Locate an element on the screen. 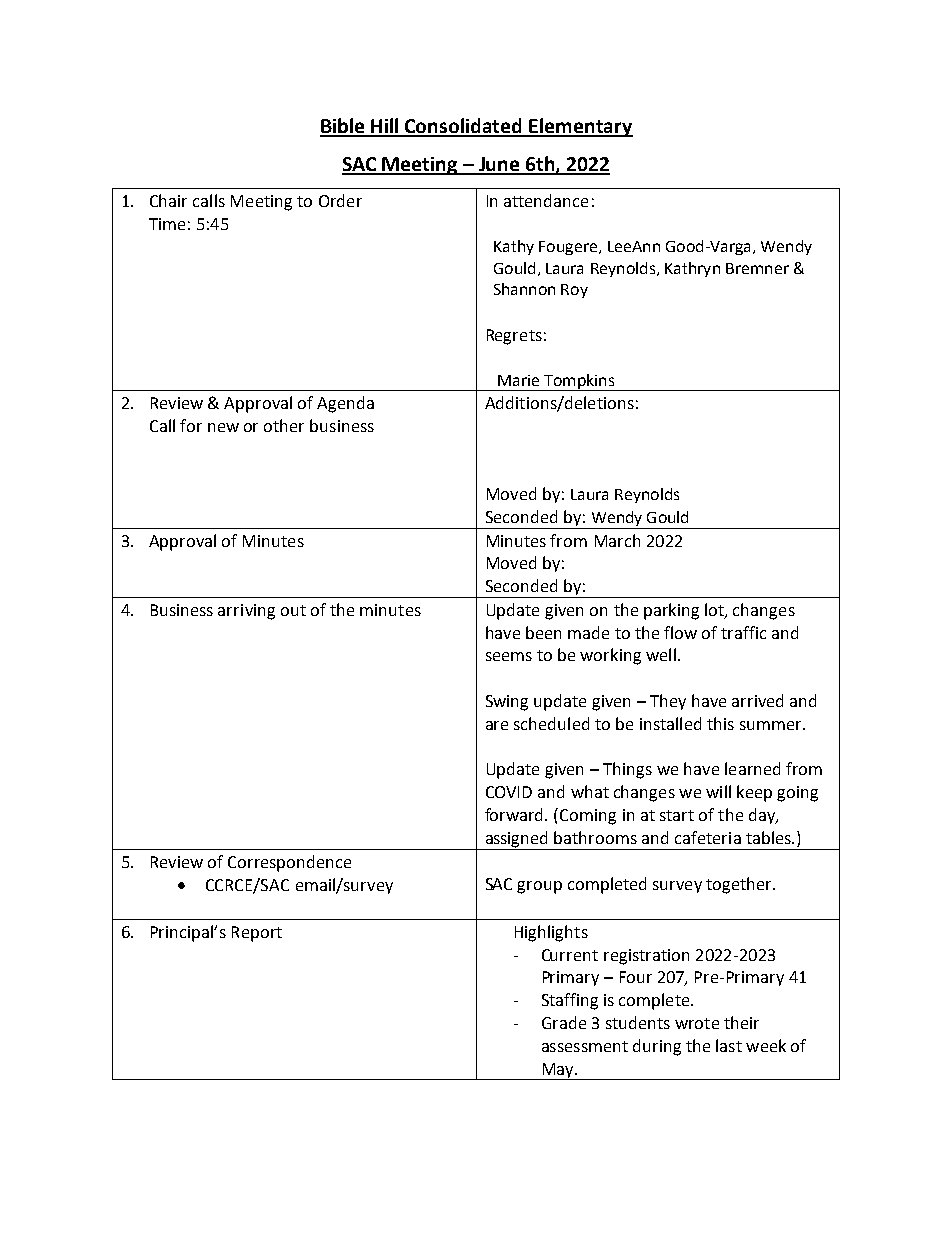 The height and width of the screenshot is (1233, 952). Chair is located at coordinates (168, 200).
